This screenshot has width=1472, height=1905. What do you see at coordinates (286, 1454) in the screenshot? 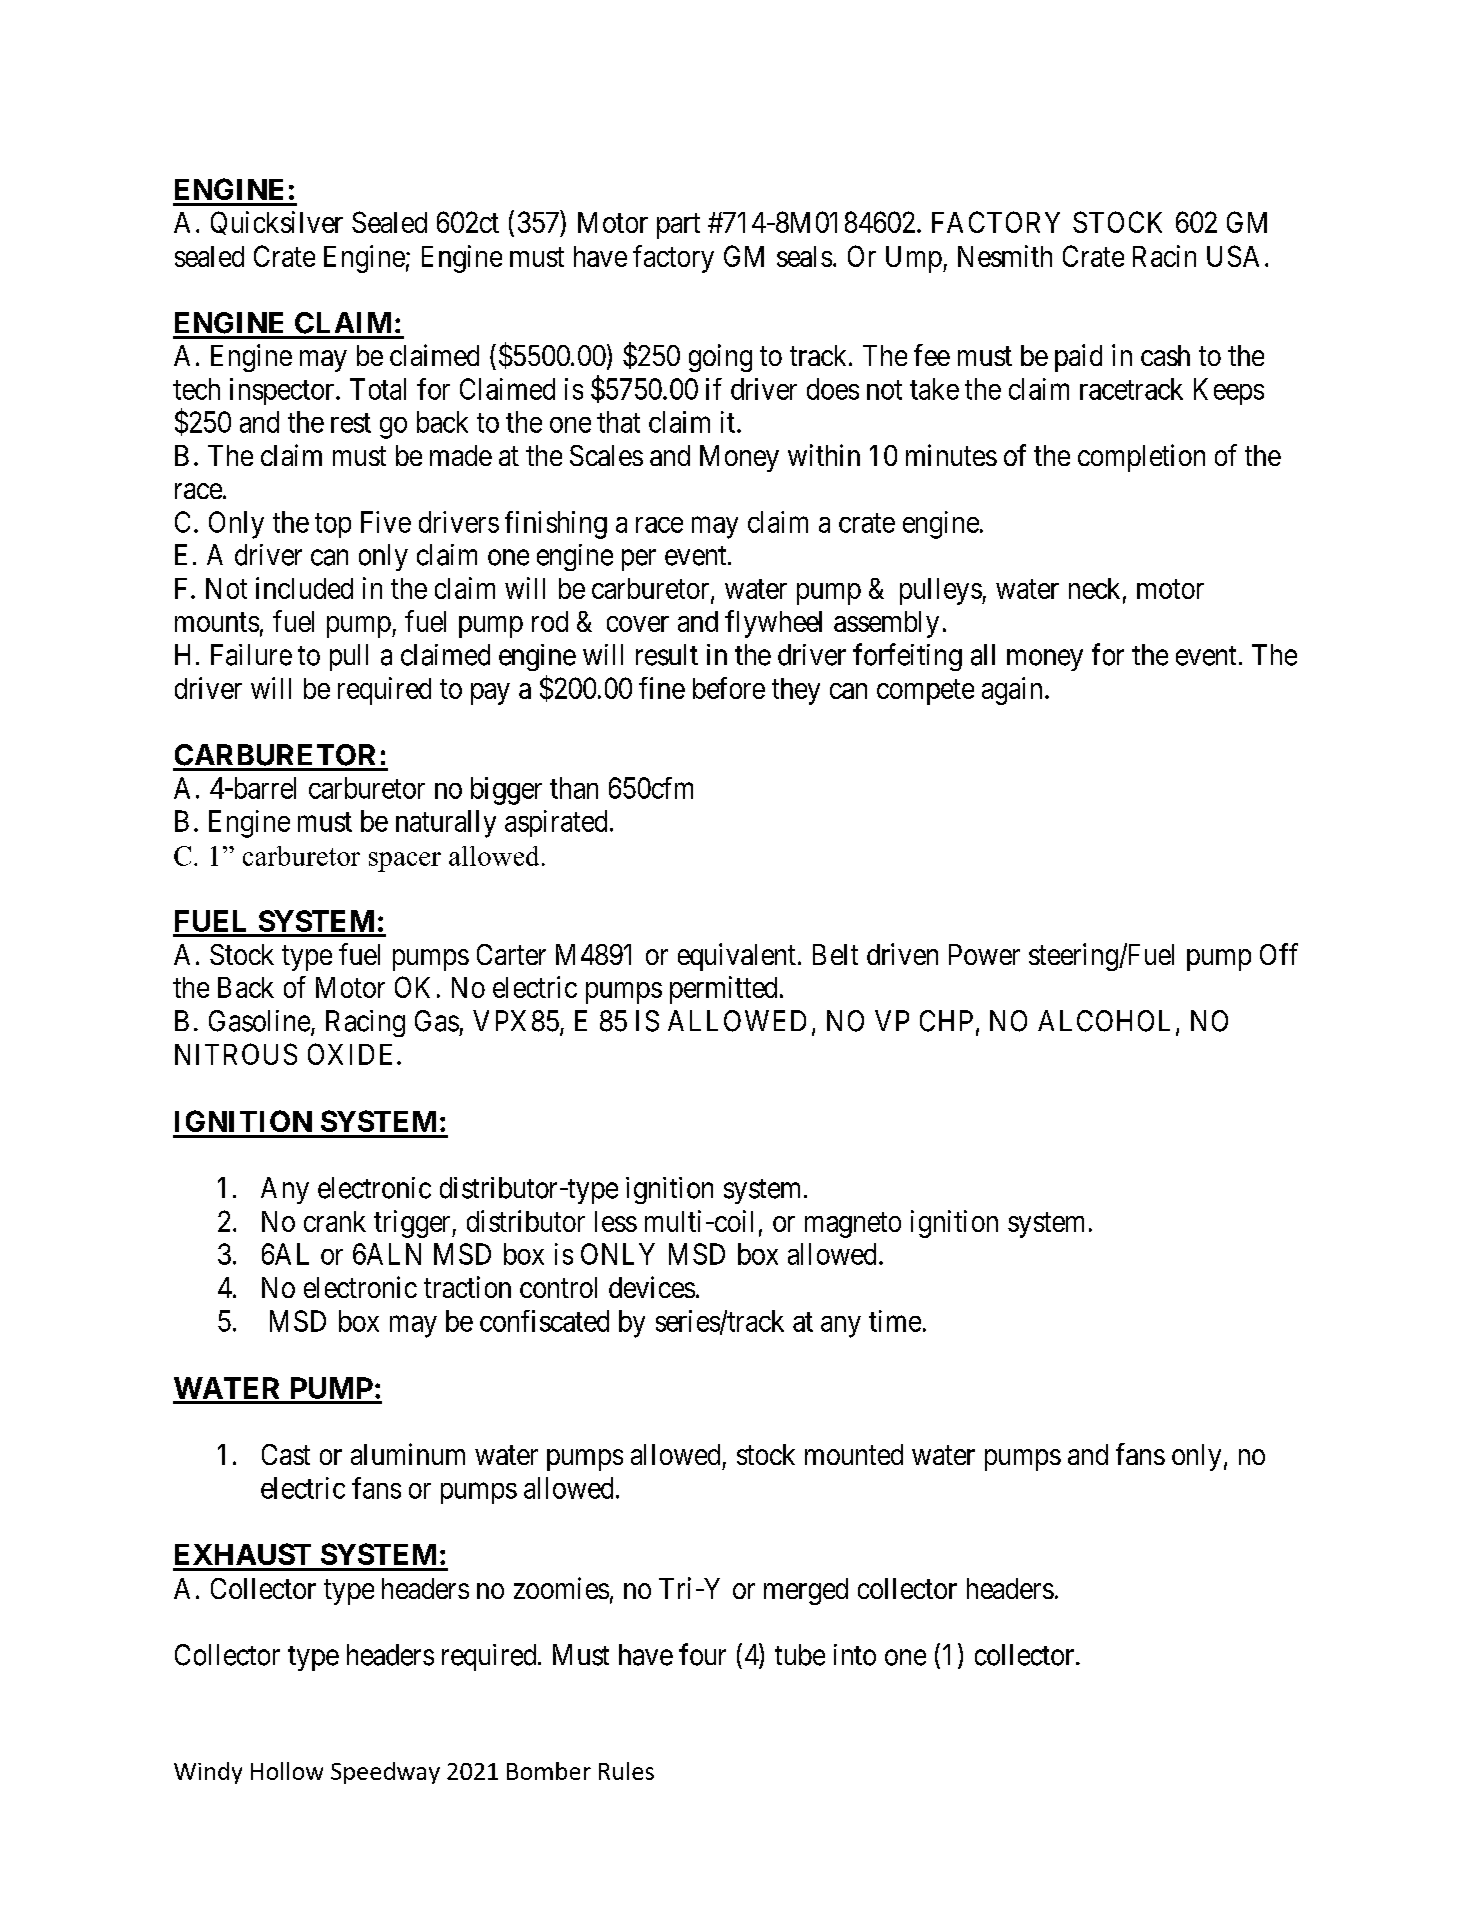
I see `Cast` at bounding box center [286, 1454].
